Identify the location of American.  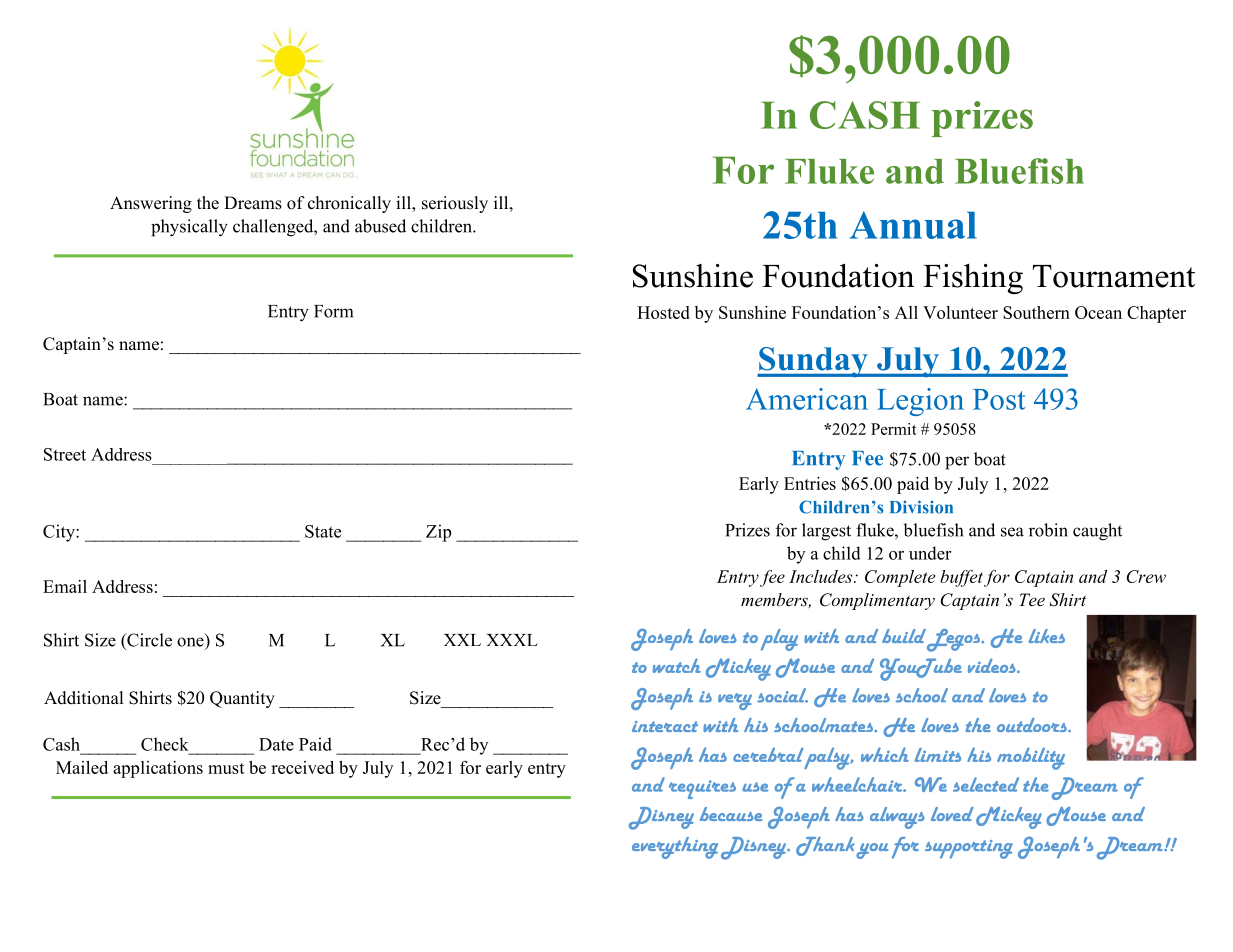
(807, 399).
